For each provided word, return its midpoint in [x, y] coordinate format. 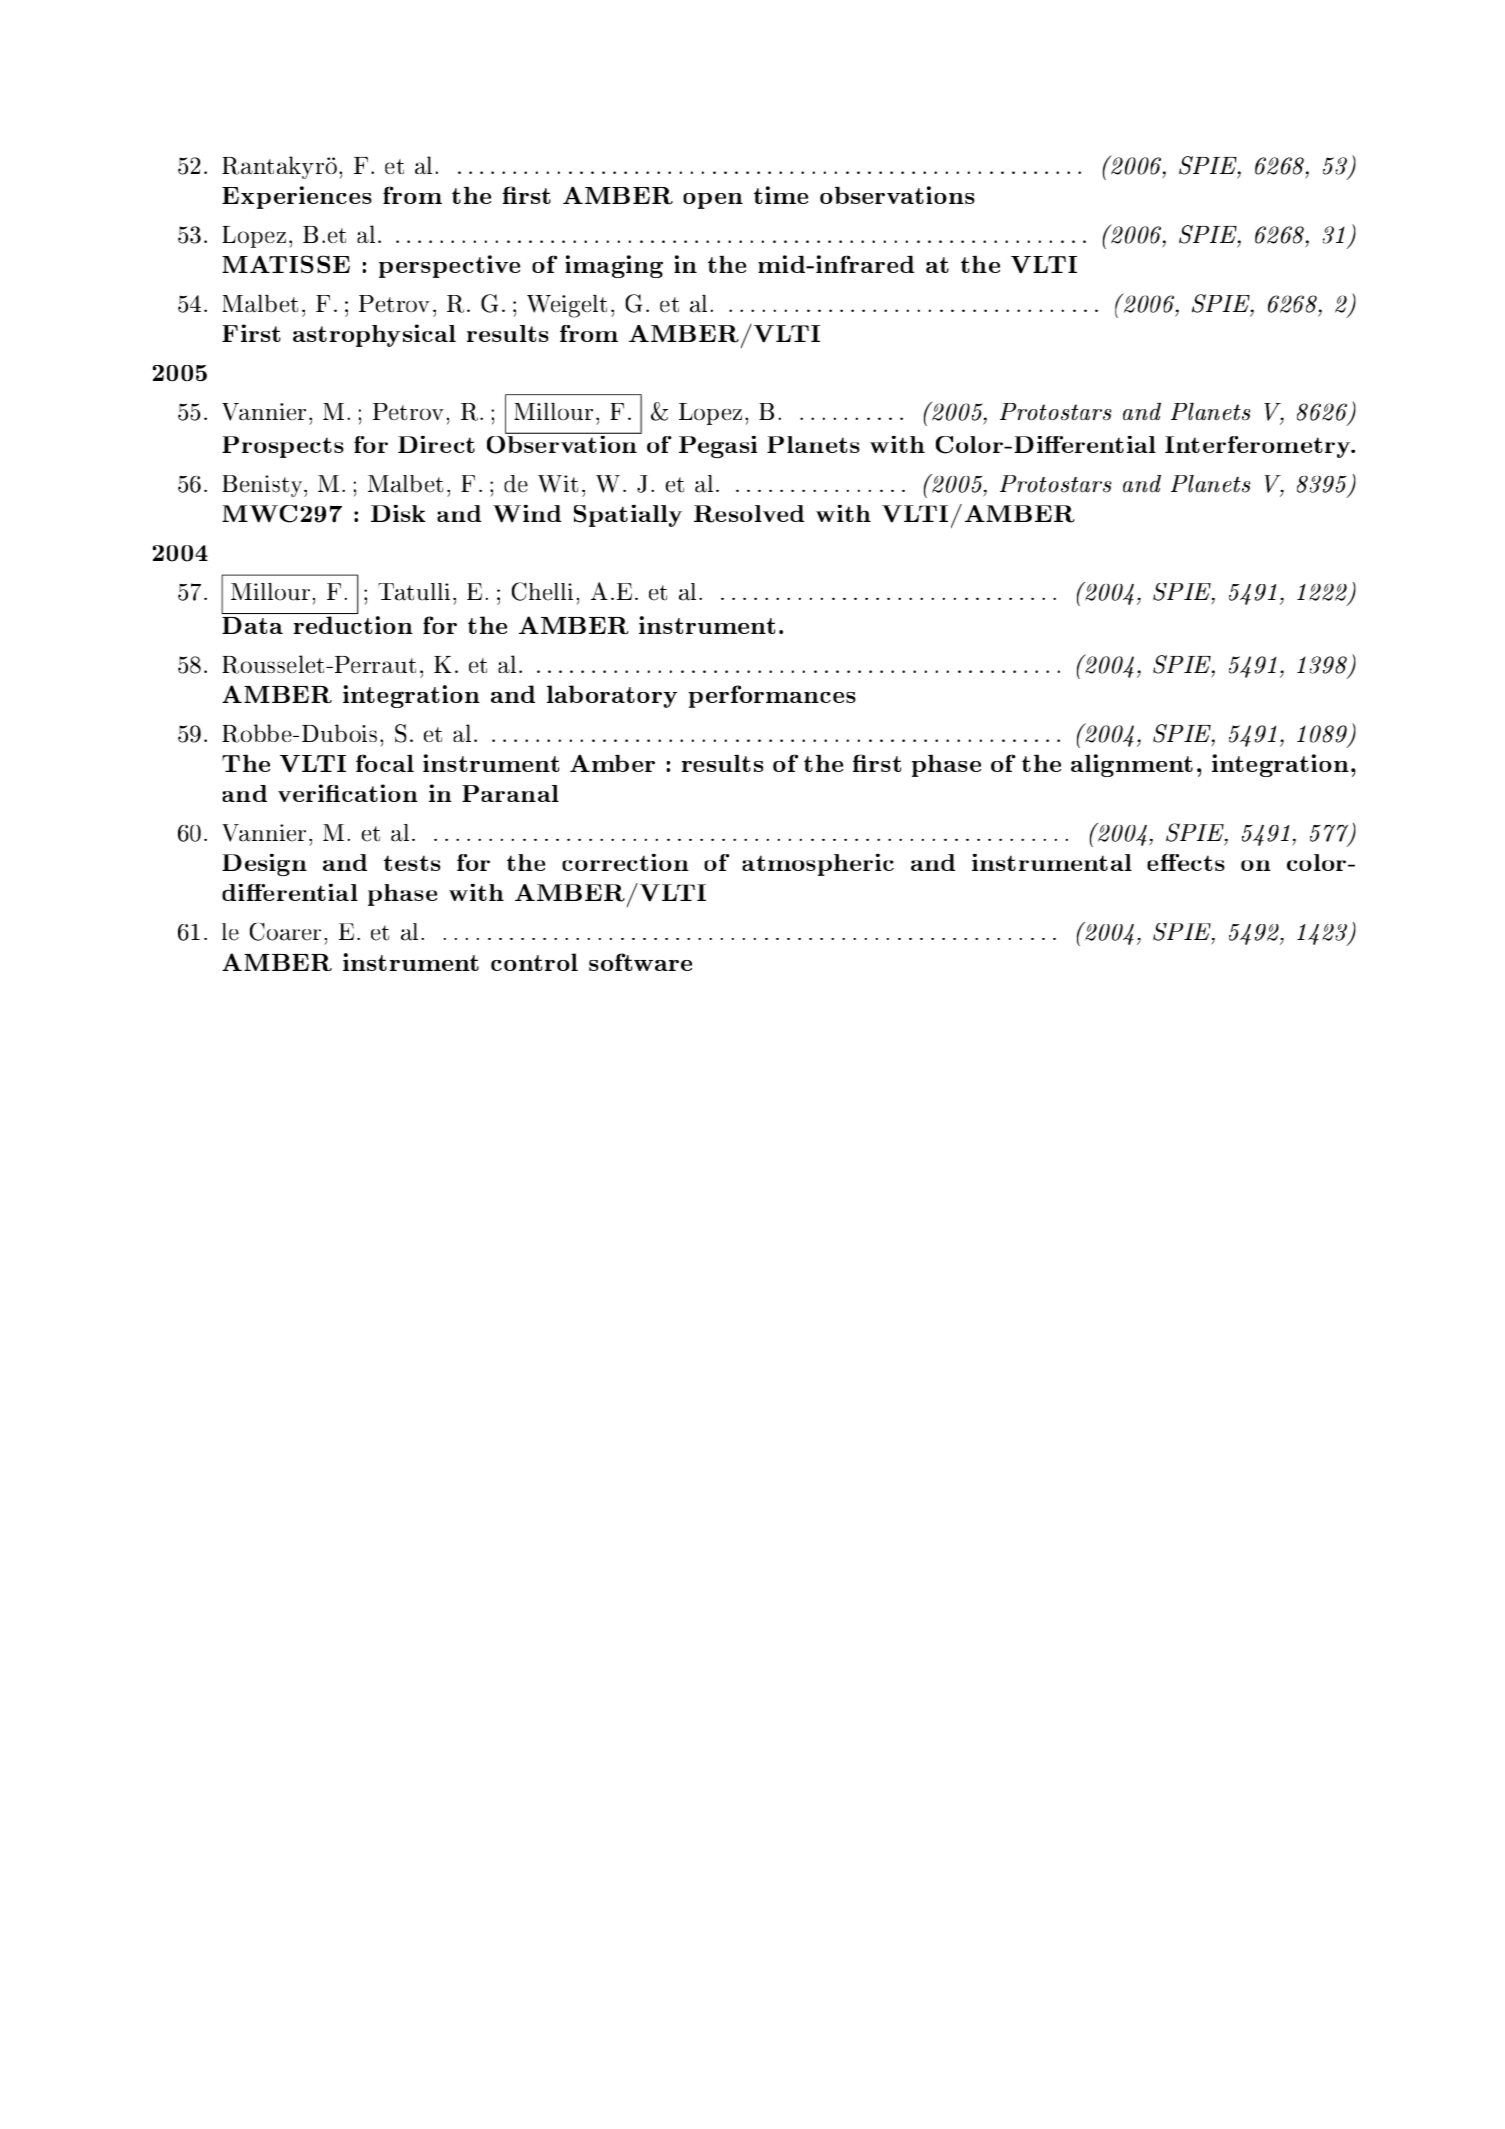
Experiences [297, 197]
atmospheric [818, 865]
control [534, 962]
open [713, 201]
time [781, 195]
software [640, 962]
